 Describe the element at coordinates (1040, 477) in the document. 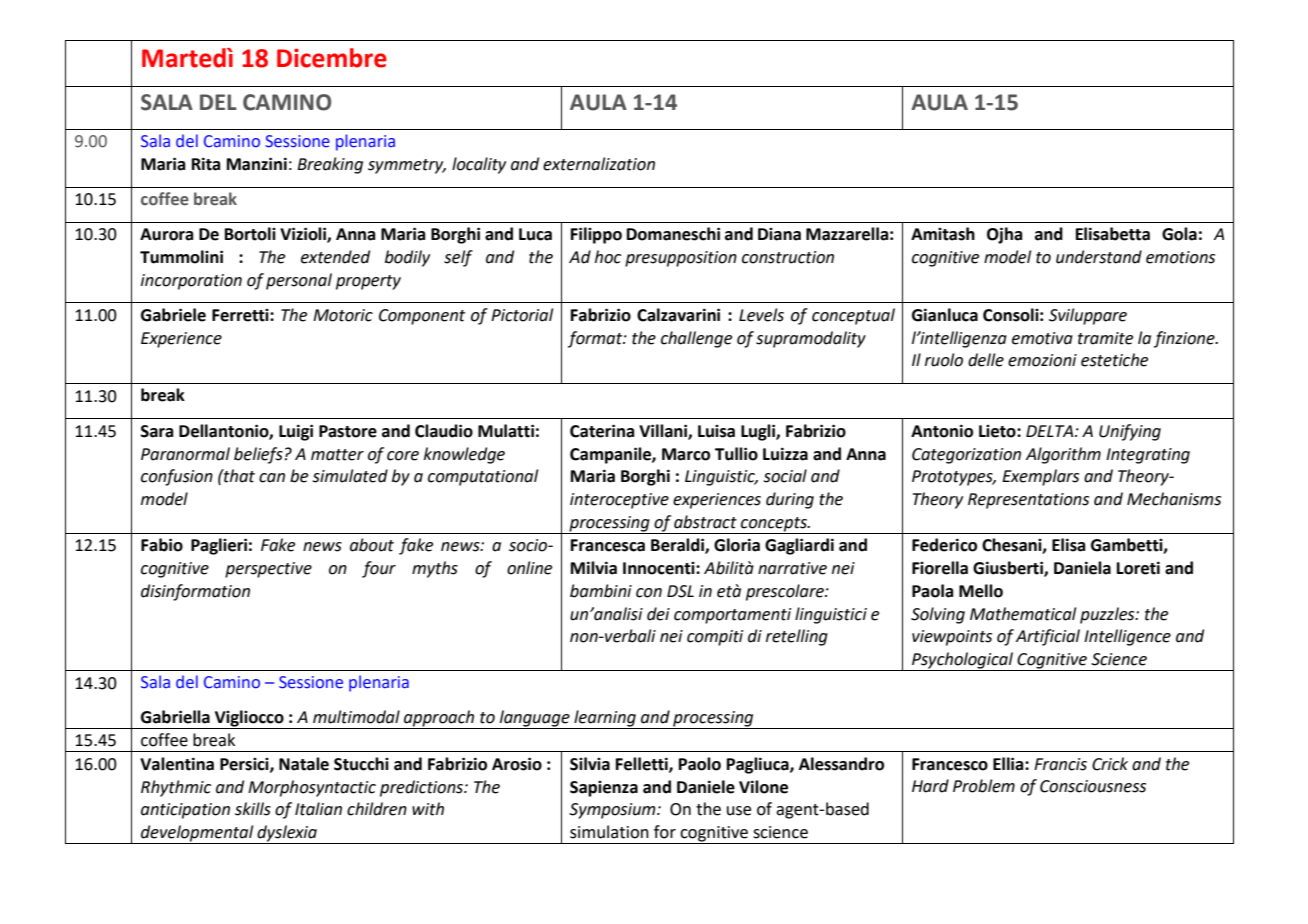

I see `Exemplars` at that location.
